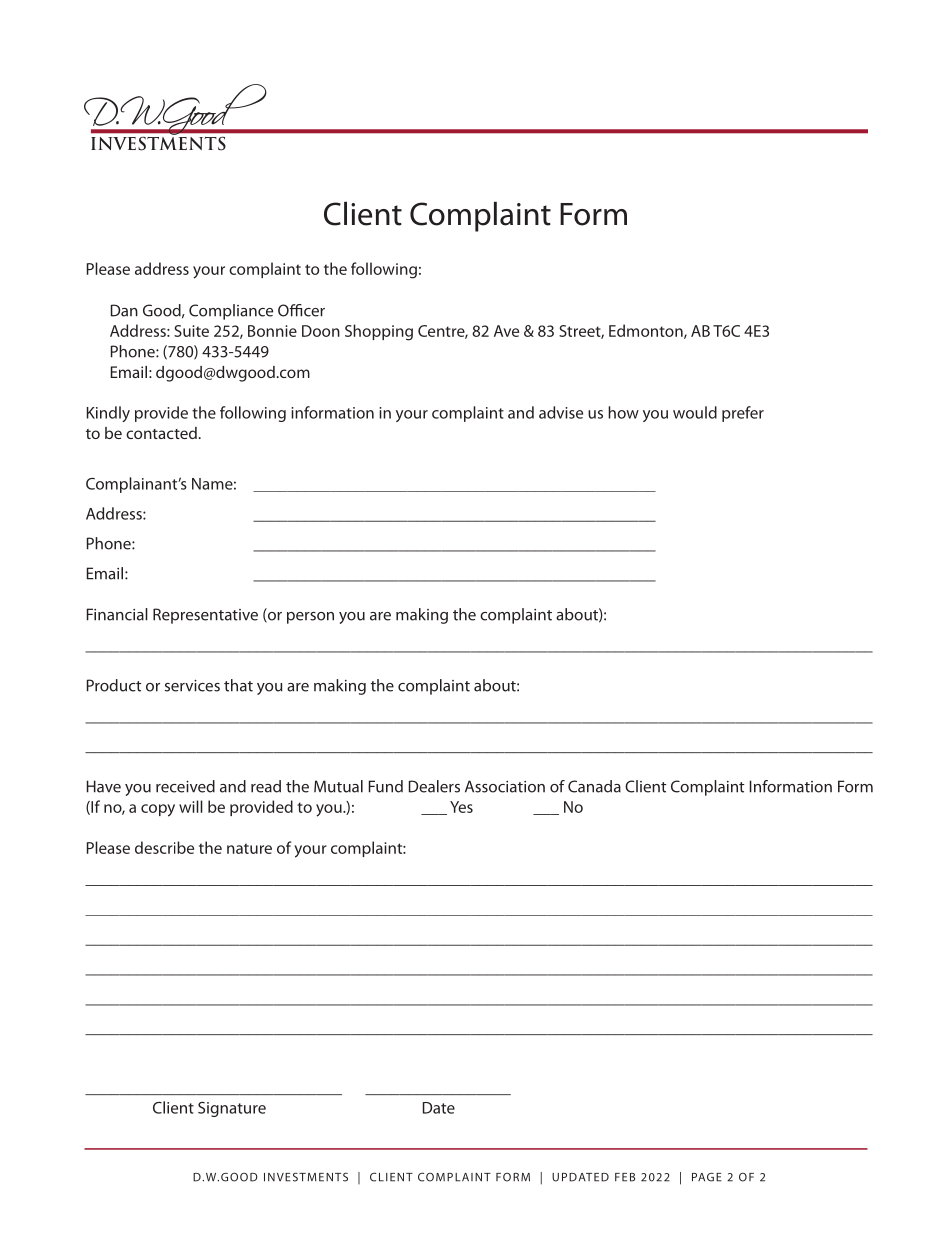 This screenshot has width=952, height=1233. What do you see at coordinates (164, 847) in the screenshot?
I see `describe` at bounding box center [164, 847].
